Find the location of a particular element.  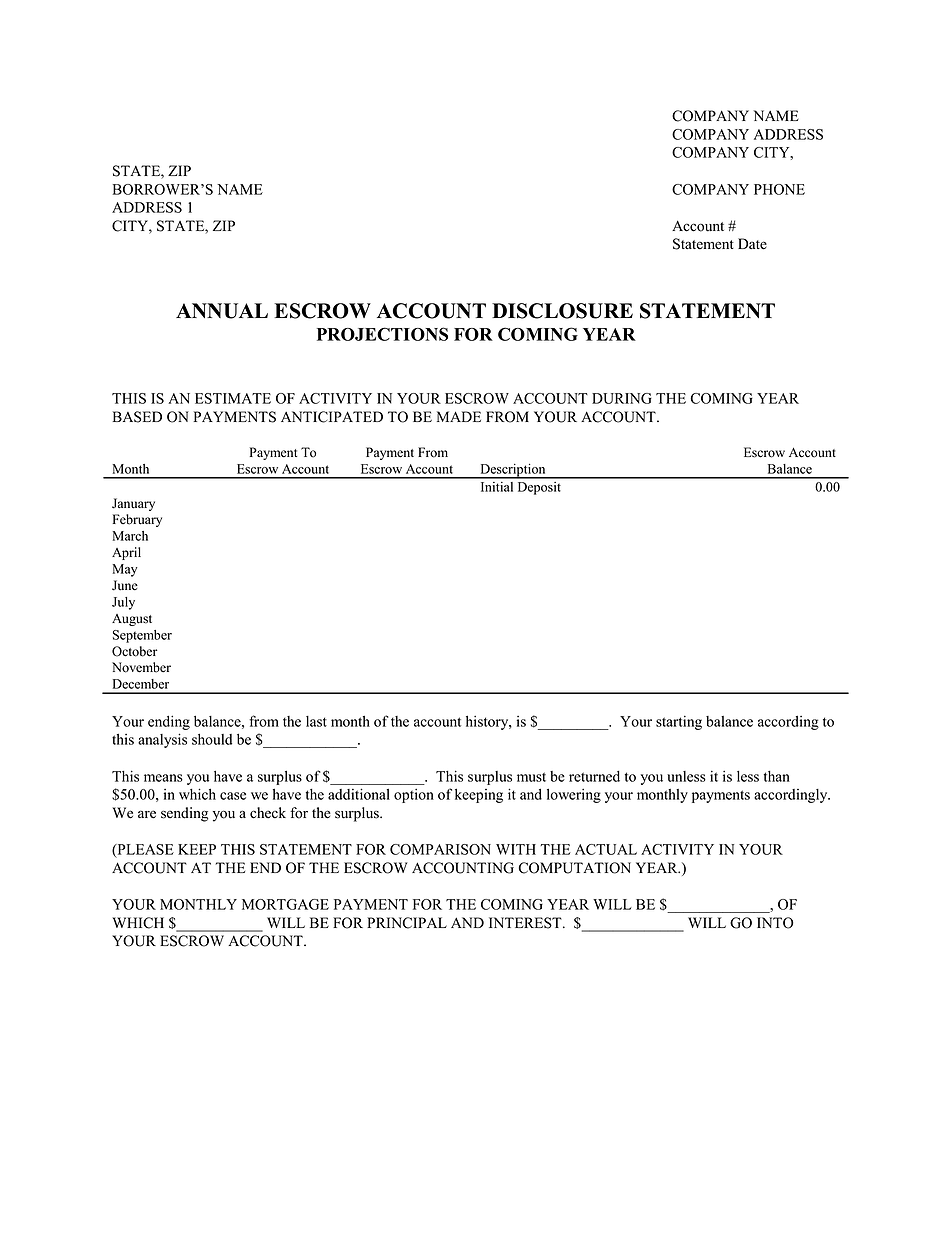

MORTGAGE is located at coordinates (285, 904).
